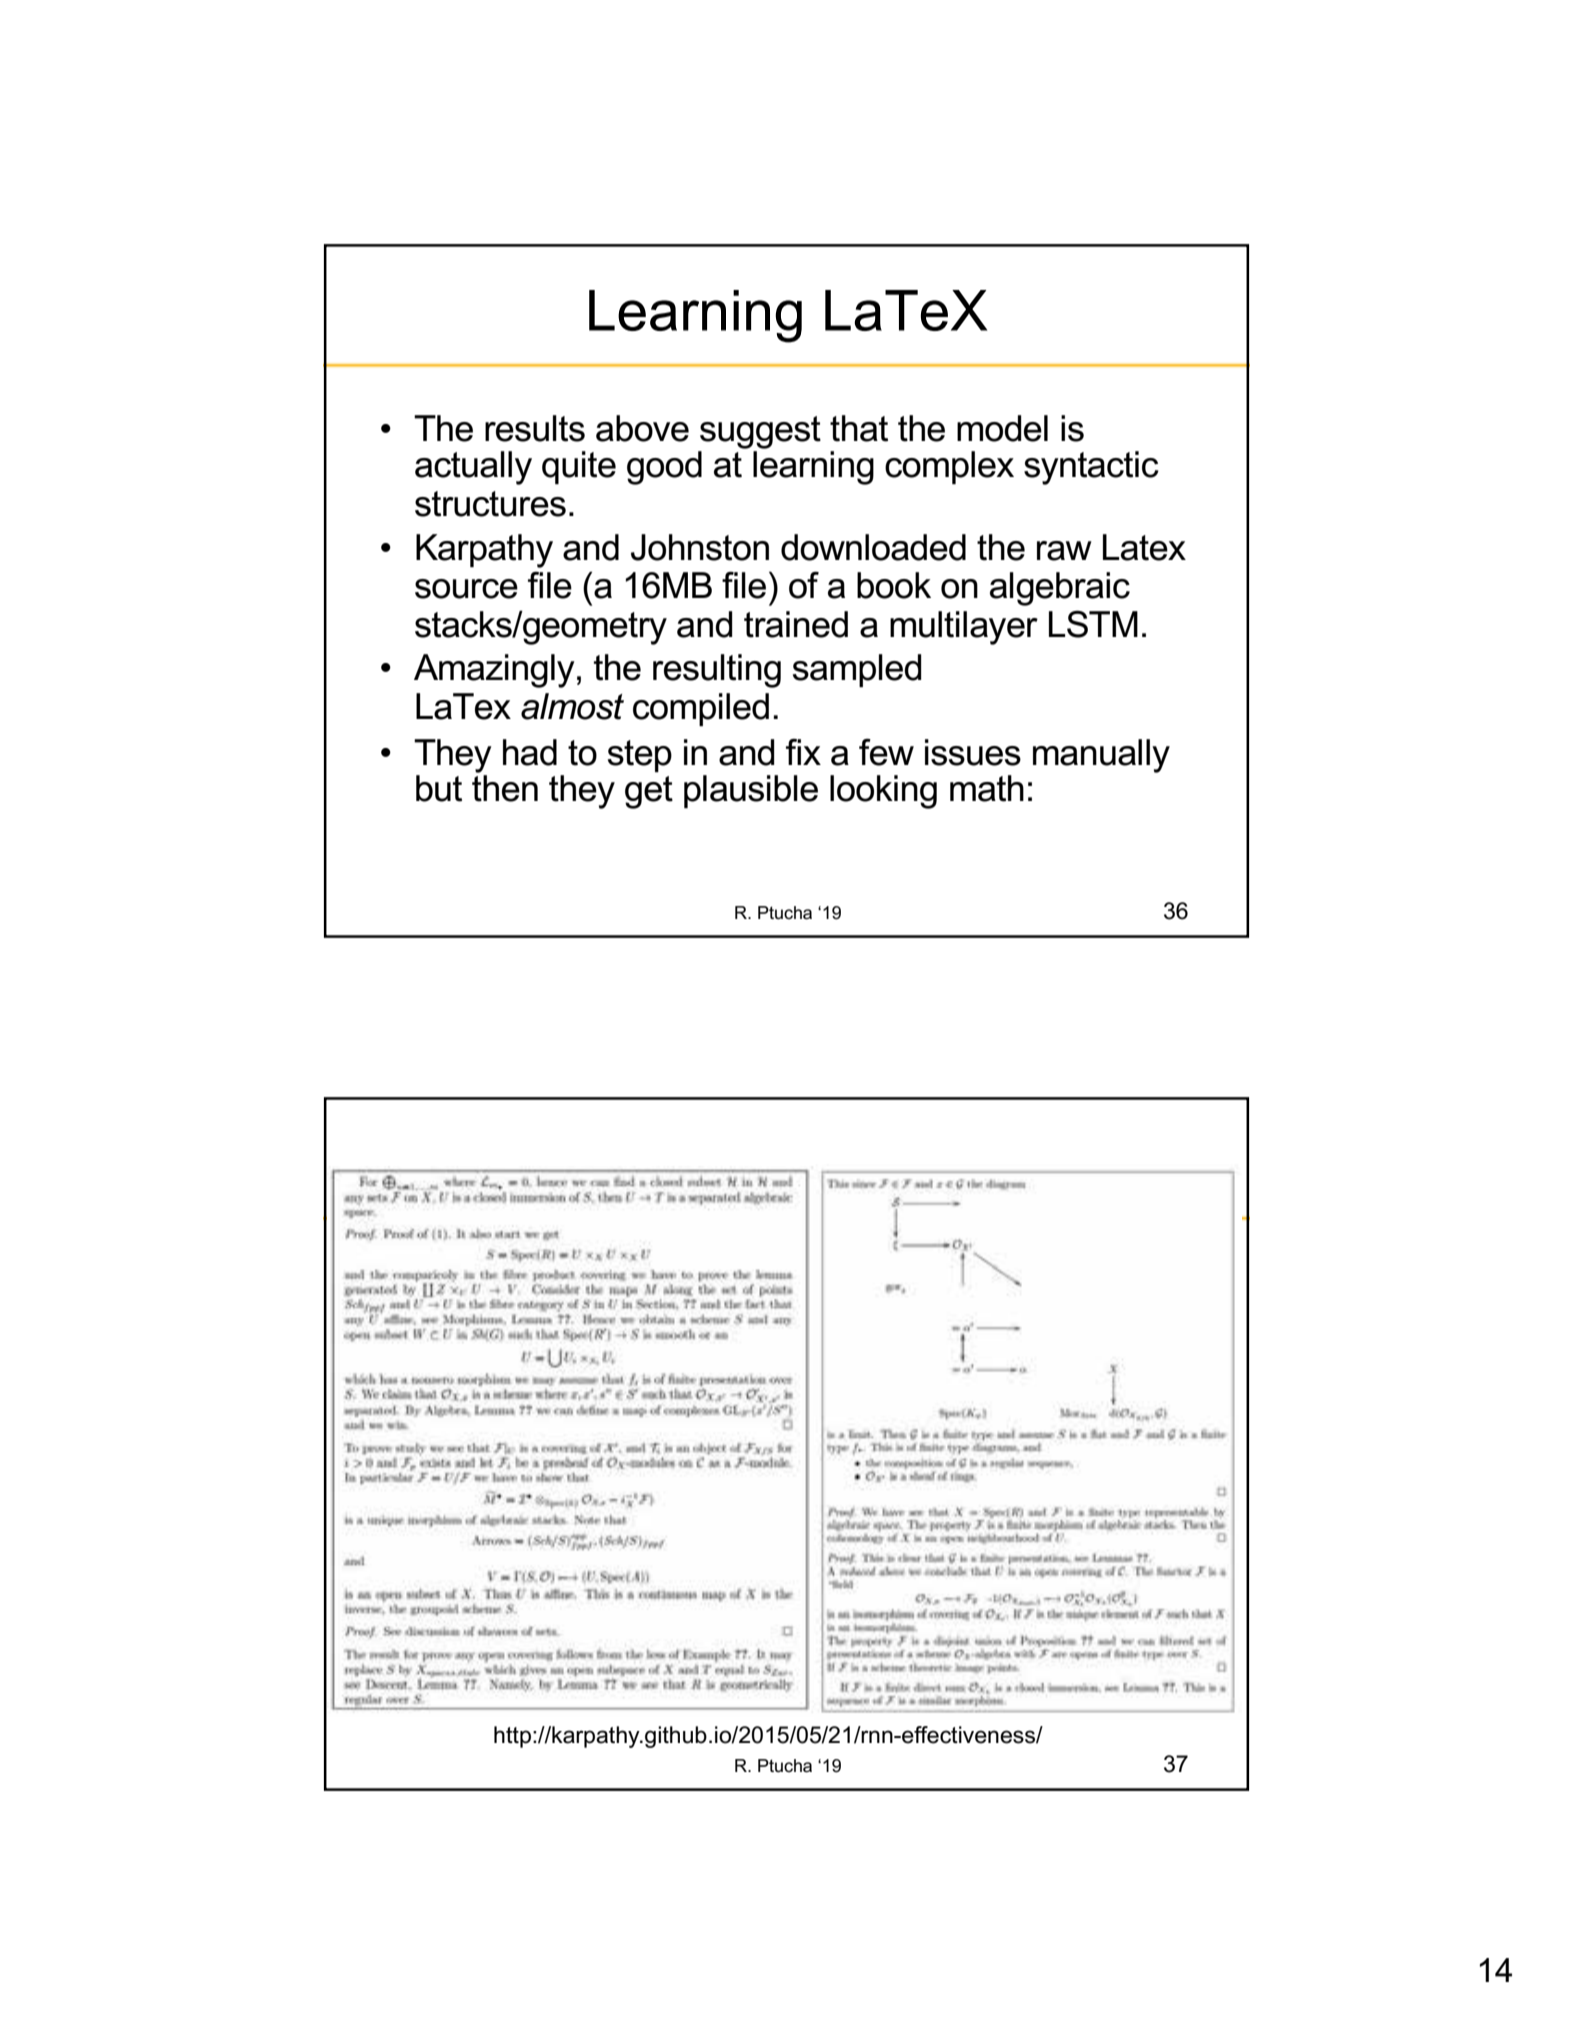 The height and width of the image is (2035, 1573). What do you see at coordinates (700, 547) in the image?
I see `Johnston` at bounding box center [700, 547].
